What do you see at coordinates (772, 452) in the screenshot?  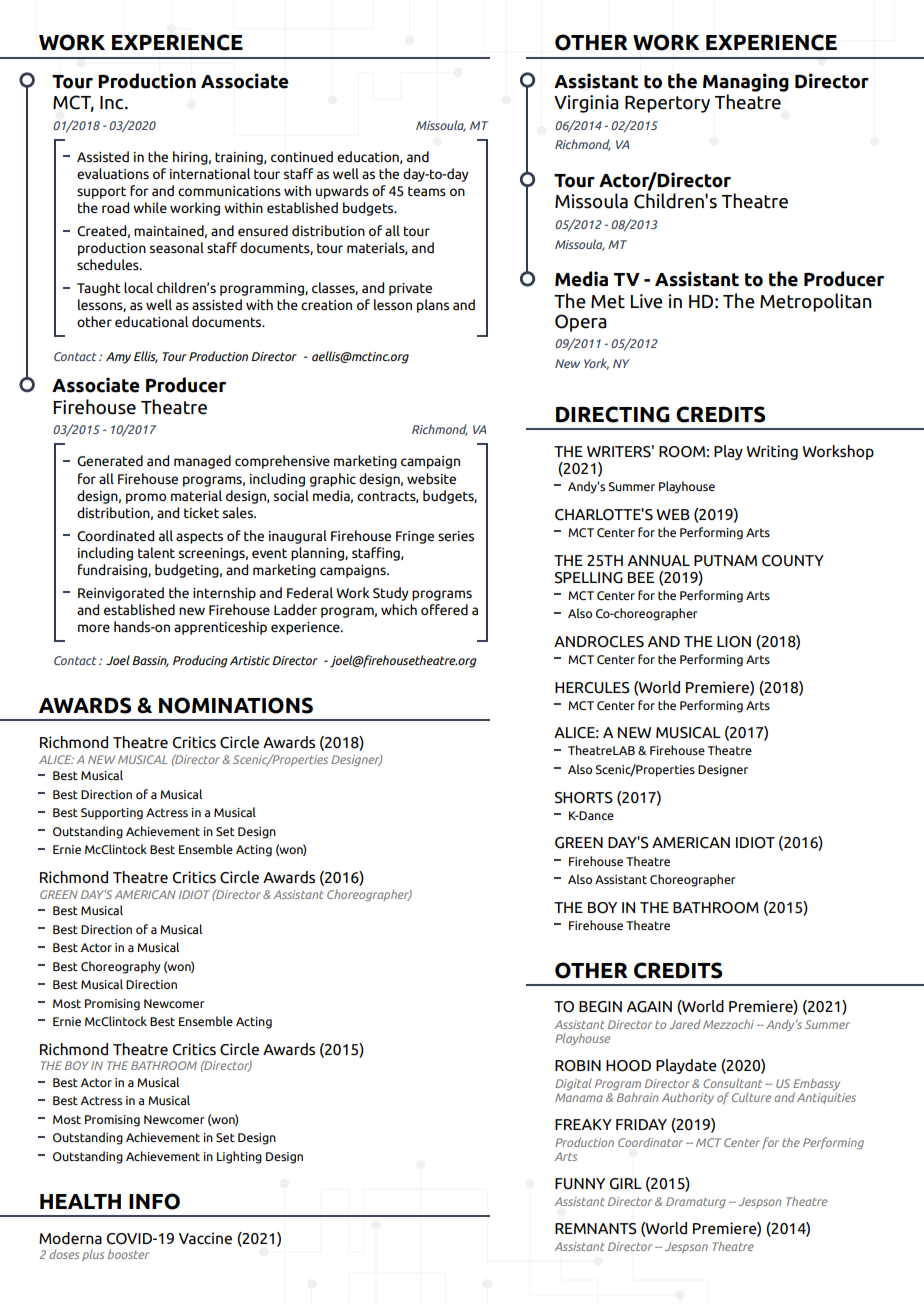 I see `Writing` at bounding box center [772, 452].
